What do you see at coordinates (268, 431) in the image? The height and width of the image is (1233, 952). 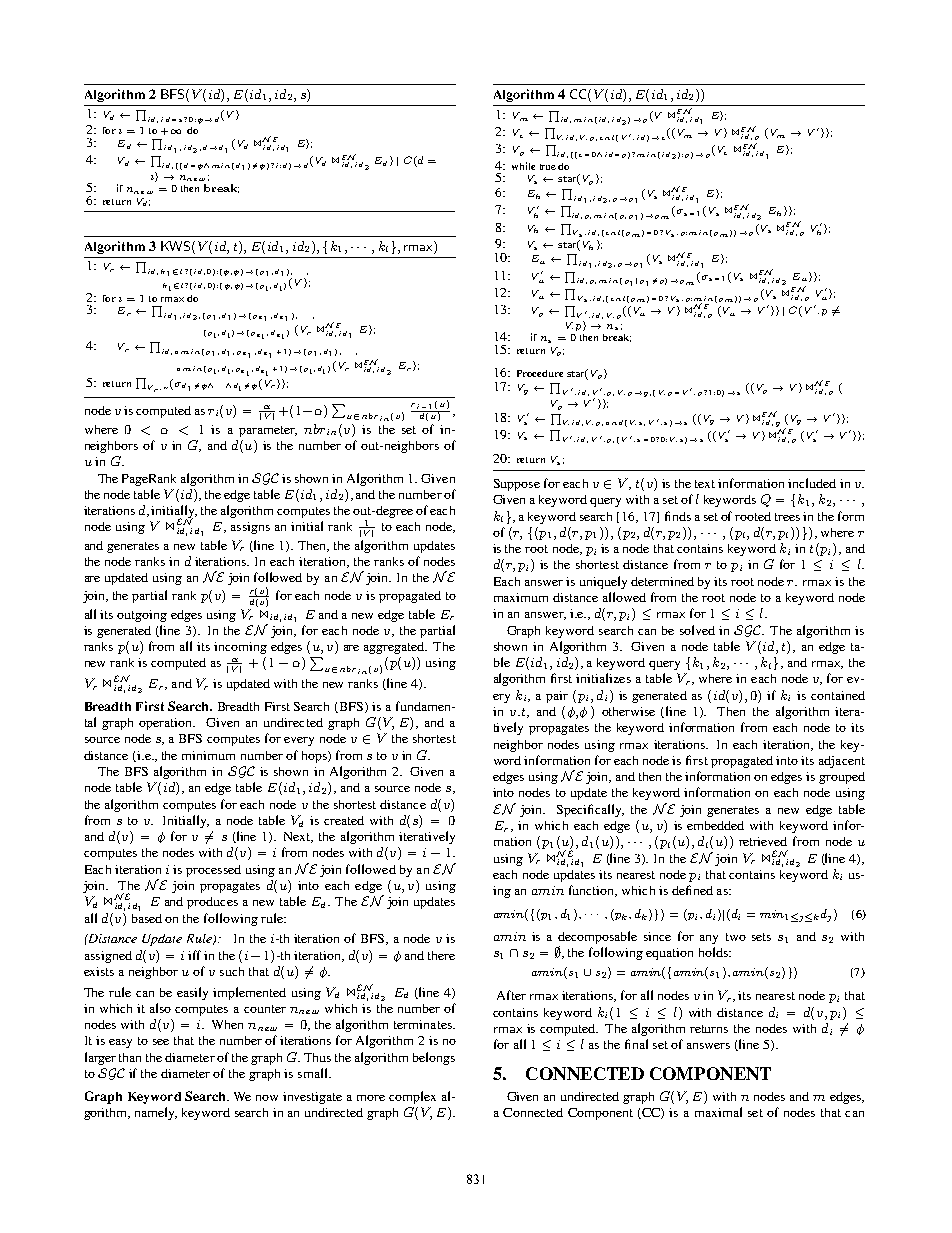 I see `parameter` at bounding box center [268, 431].
